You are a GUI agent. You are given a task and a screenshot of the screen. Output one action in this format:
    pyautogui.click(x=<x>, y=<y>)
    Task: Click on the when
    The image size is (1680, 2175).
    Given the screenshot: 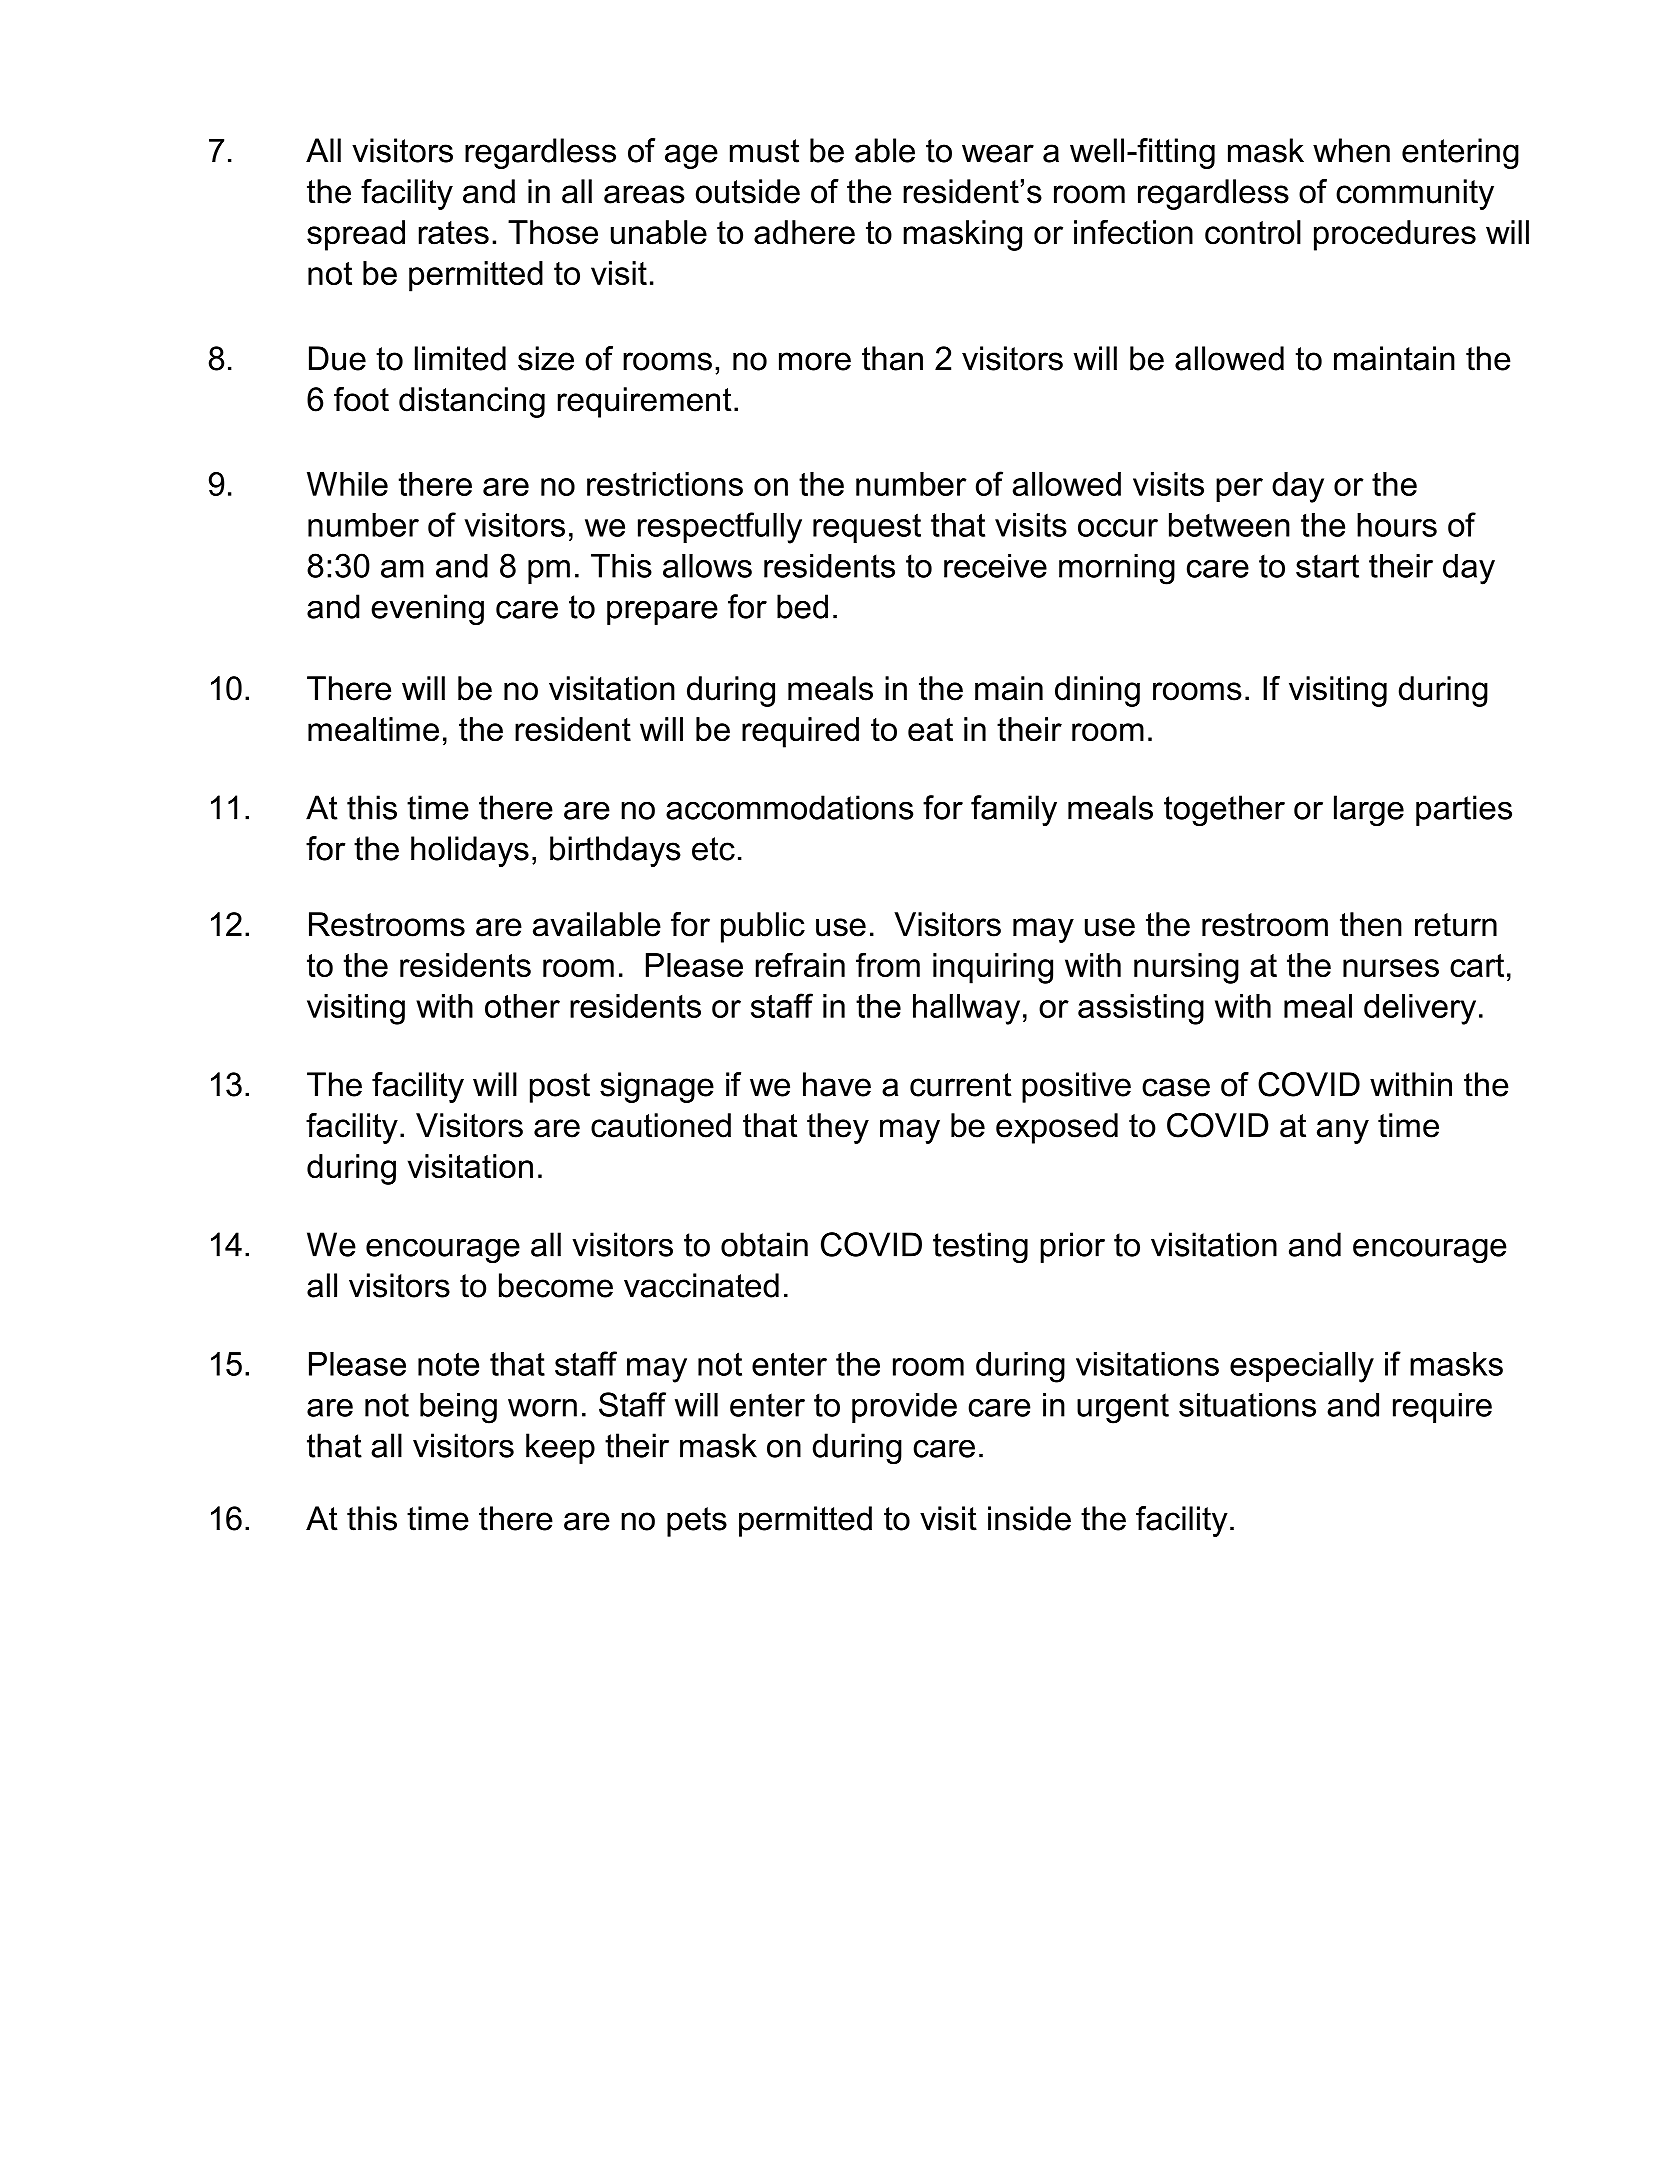 What is the action you would take?
    pyautogui.click(x=1351, y=150)
